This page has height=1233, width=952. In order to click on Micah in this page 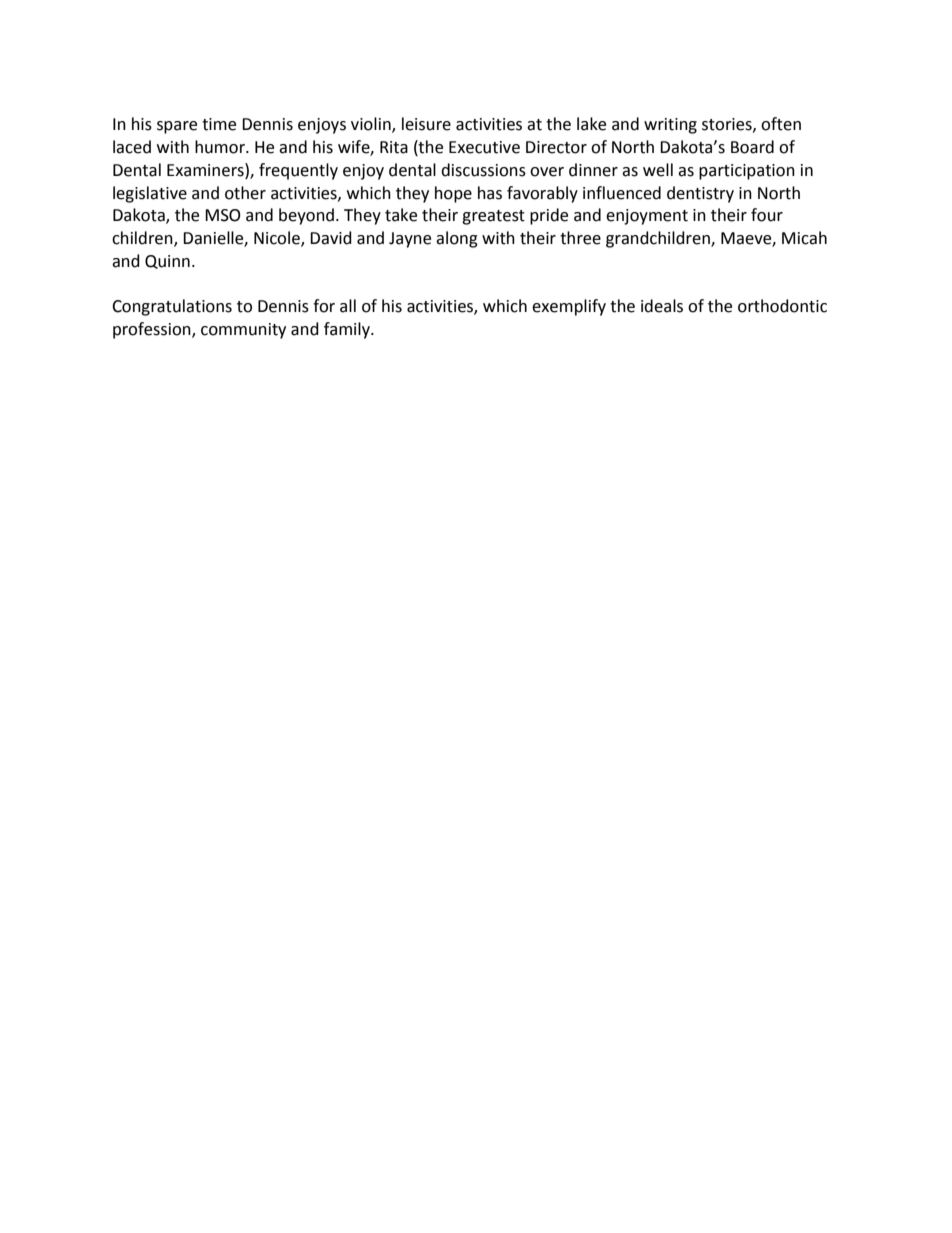, I will do `click(804, 238)`.
